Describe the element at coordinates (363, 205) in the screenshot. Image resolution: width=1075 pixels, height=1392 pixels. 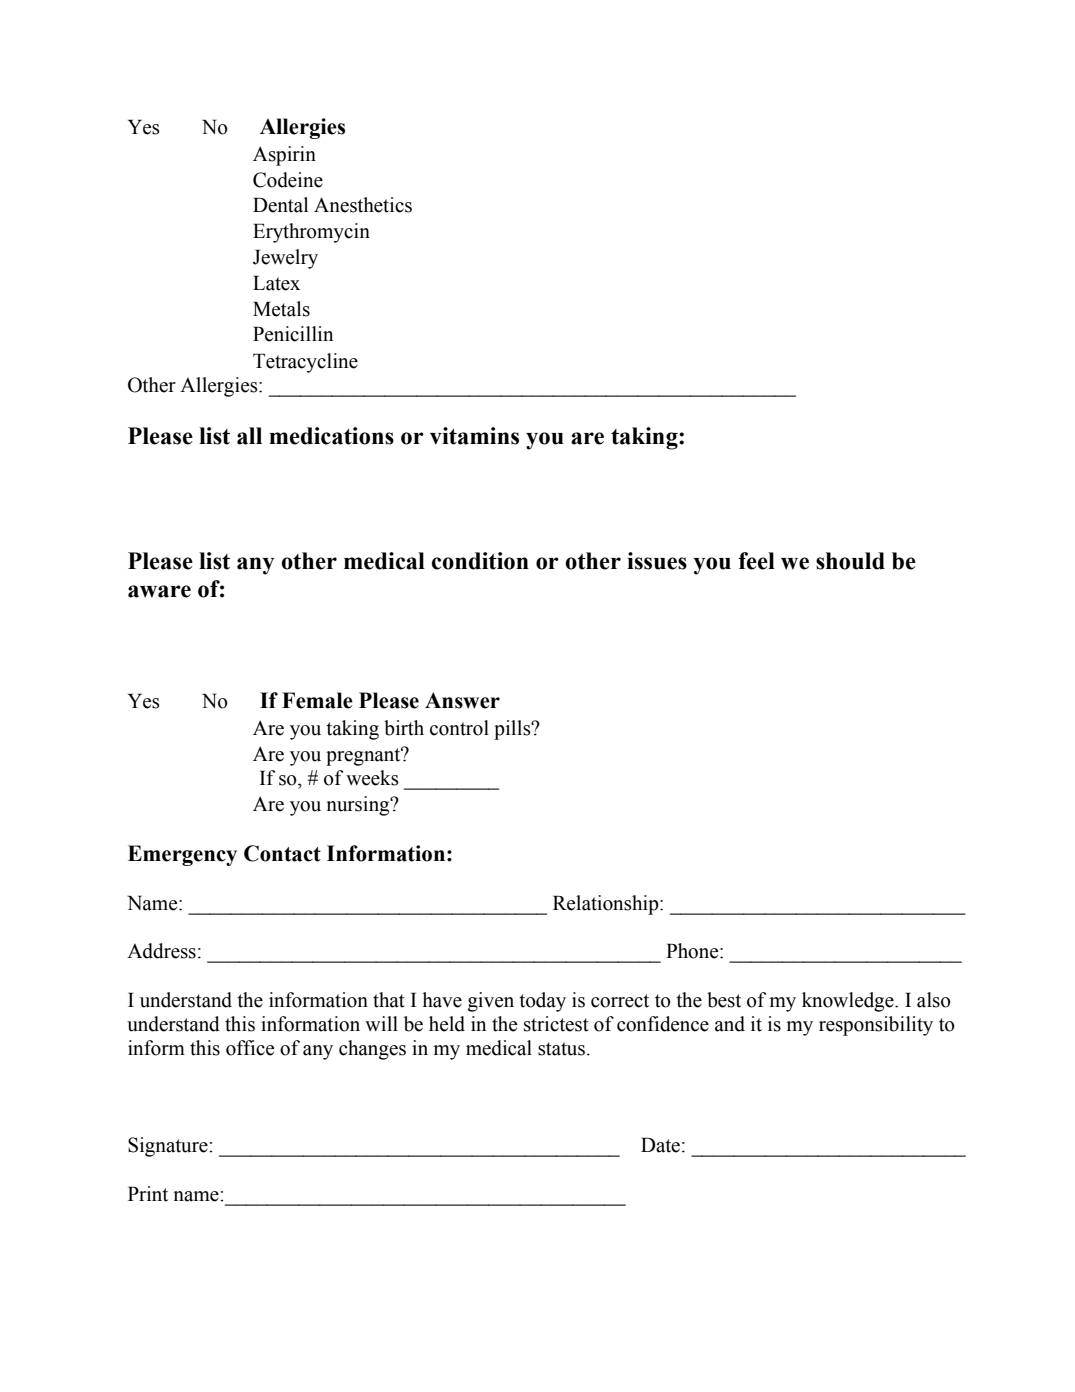
I see `Anesthetics` at that location.
